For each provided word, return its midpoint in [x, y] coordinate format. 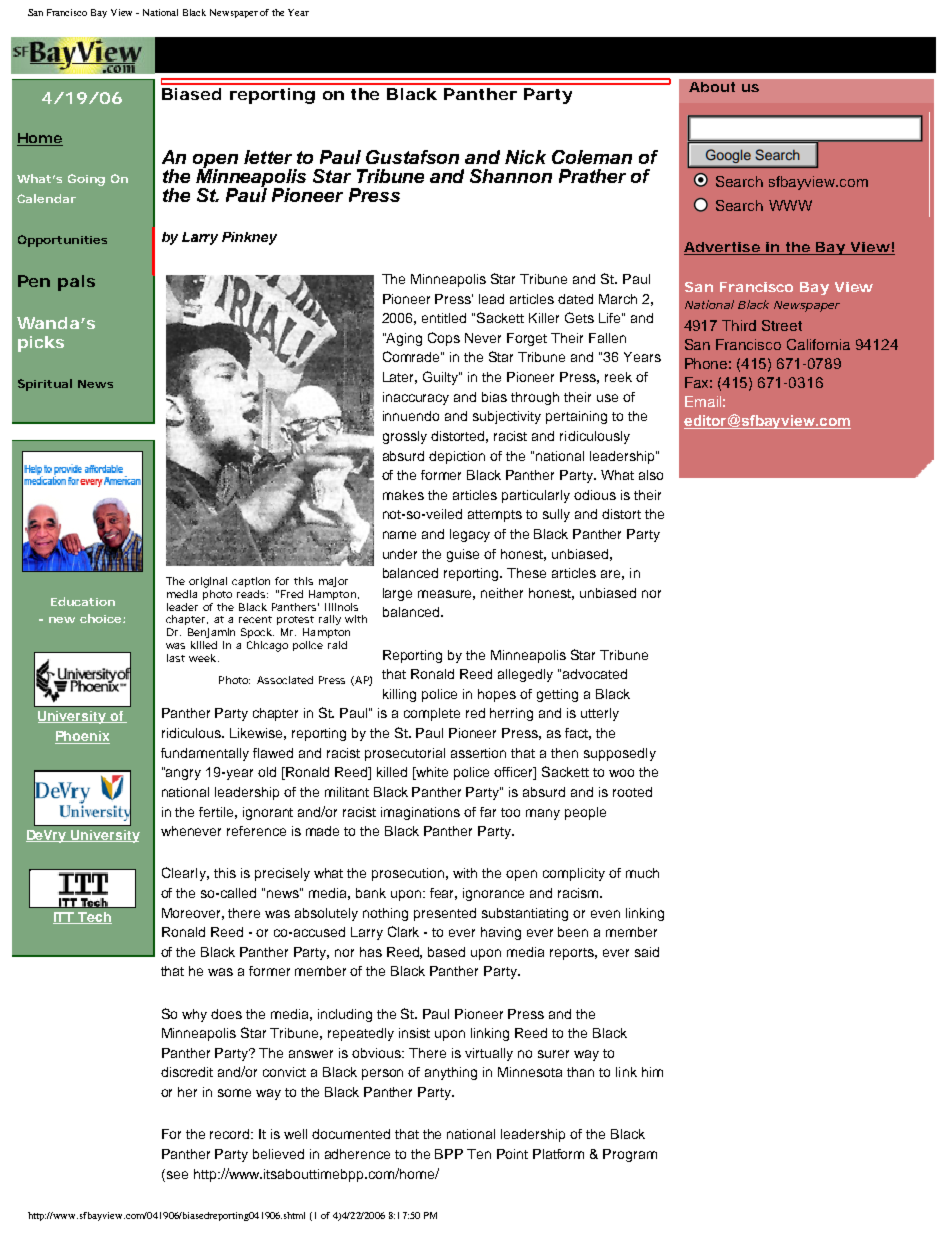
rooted [632, 792]
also [651, 475]
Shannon [511, 176]
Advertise [722, 248]
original [208, 582]
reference [256, 831]
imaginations [420, 813]
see [176, 1174]
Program [630, 1155]
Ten [479, 1154]
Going [86, 180]
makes [403, 495]
